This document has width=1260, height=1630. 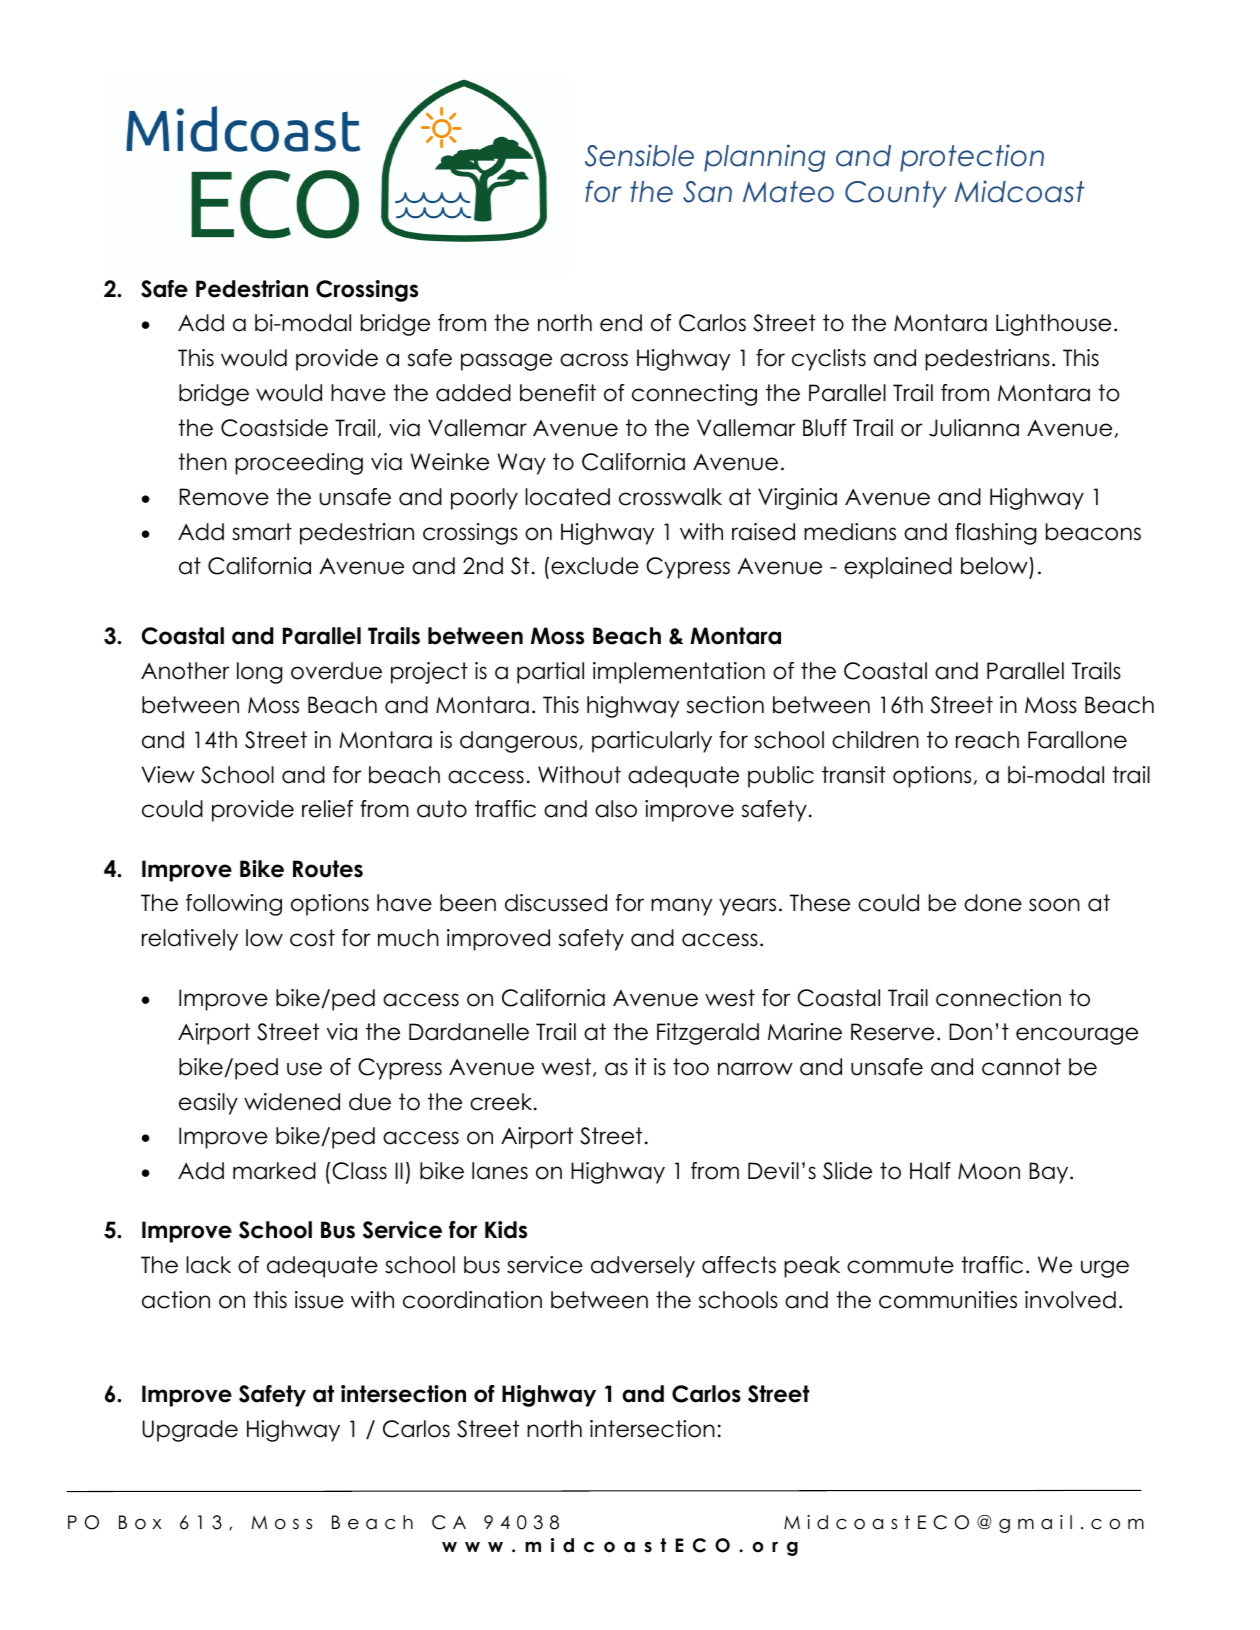 I want to click on Sensible, so click(x=639, y=155).
